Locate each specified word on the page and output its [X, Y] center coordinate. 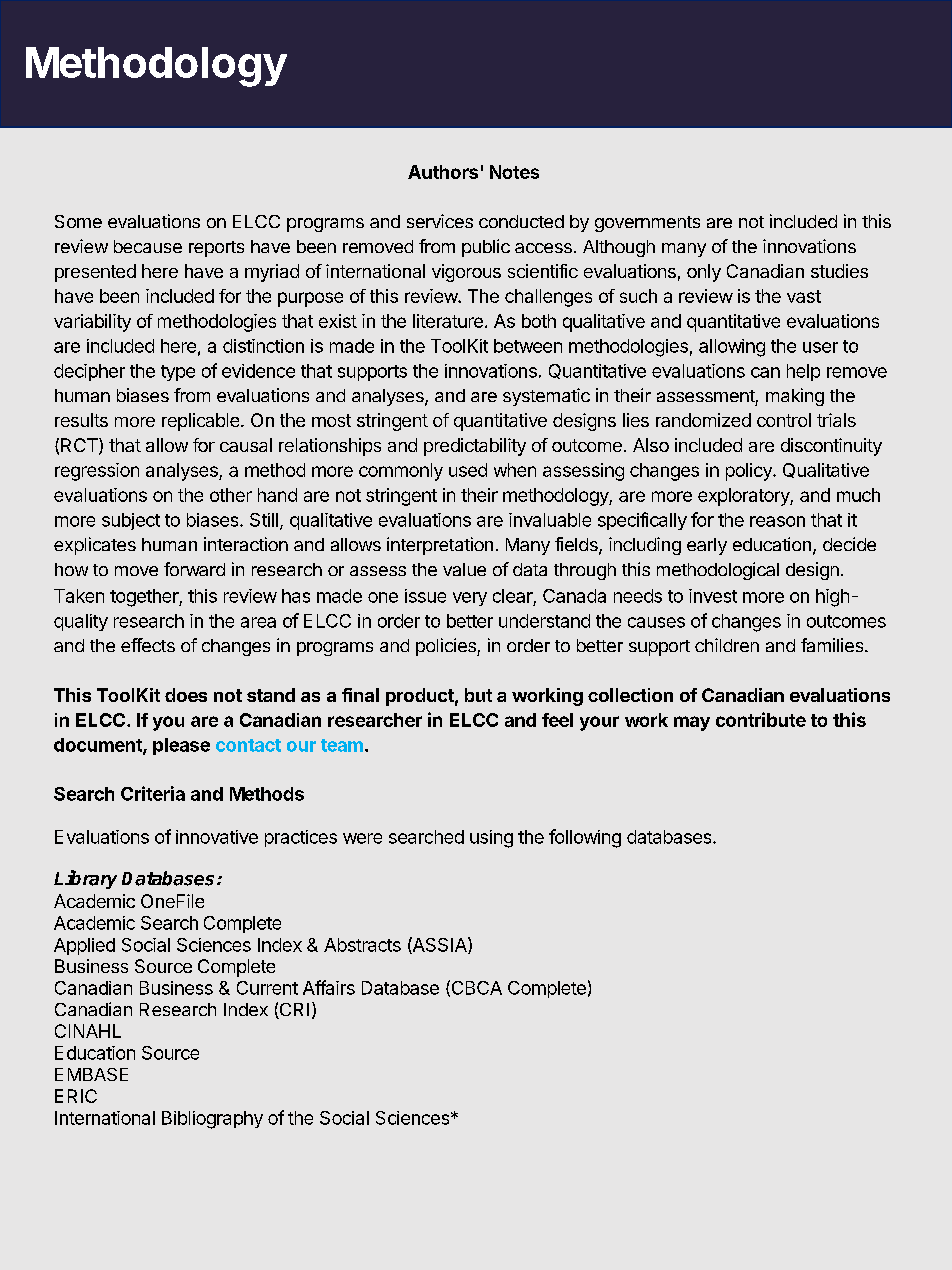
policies [447, 647]
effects [148, 645]
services [440, 221]
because [148, 246]
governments [647, 224]
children [727, 645]
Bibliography [212, 1120]
